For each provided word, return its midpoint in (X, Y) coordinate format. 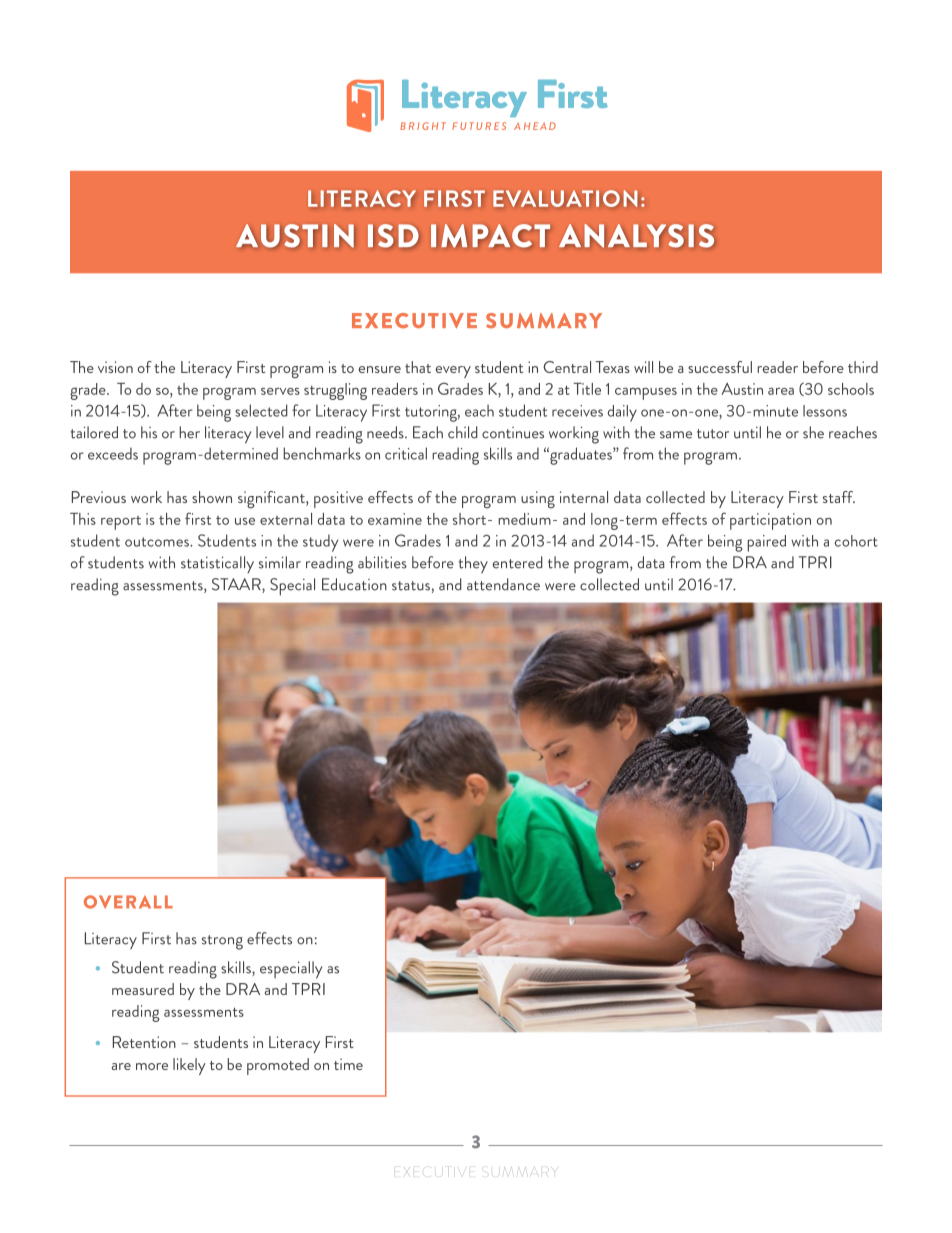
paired (766, 543)
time (348, 1064)
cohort (856, 541)
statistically (217, 564)
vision (115, 367)
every (453, 372)
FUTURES (479, 126)
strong (222, 942)
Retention (144, 1042)
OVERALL (128, 902)
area (781, 391)
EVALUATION (565, 198)
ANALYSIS (636, 236)
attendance (503, 584)
